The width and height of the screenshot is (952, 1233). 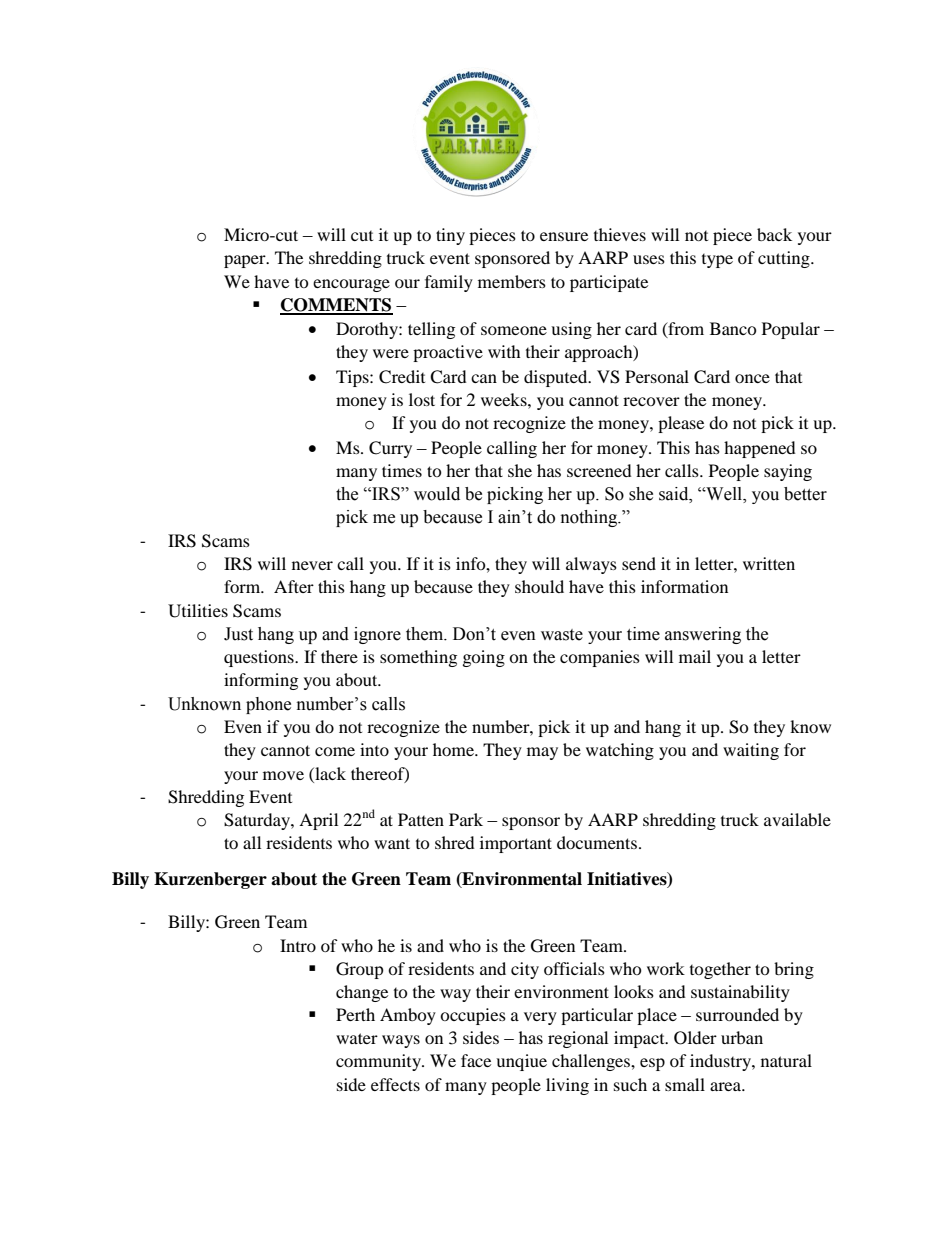 I want to click on Intro, so click(x=298, y=945).
